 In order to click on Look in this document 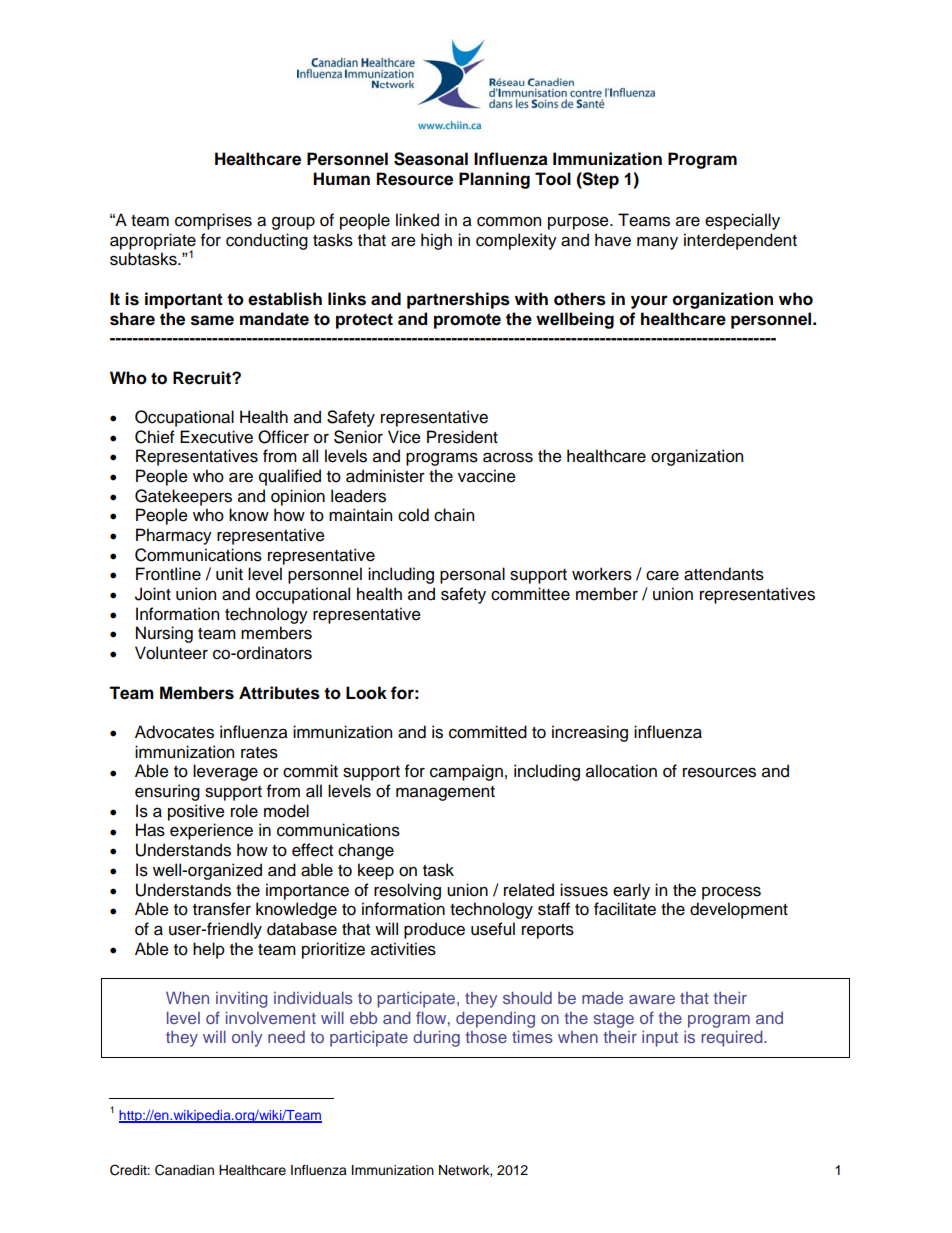, I will do `click(366, 693)`.
